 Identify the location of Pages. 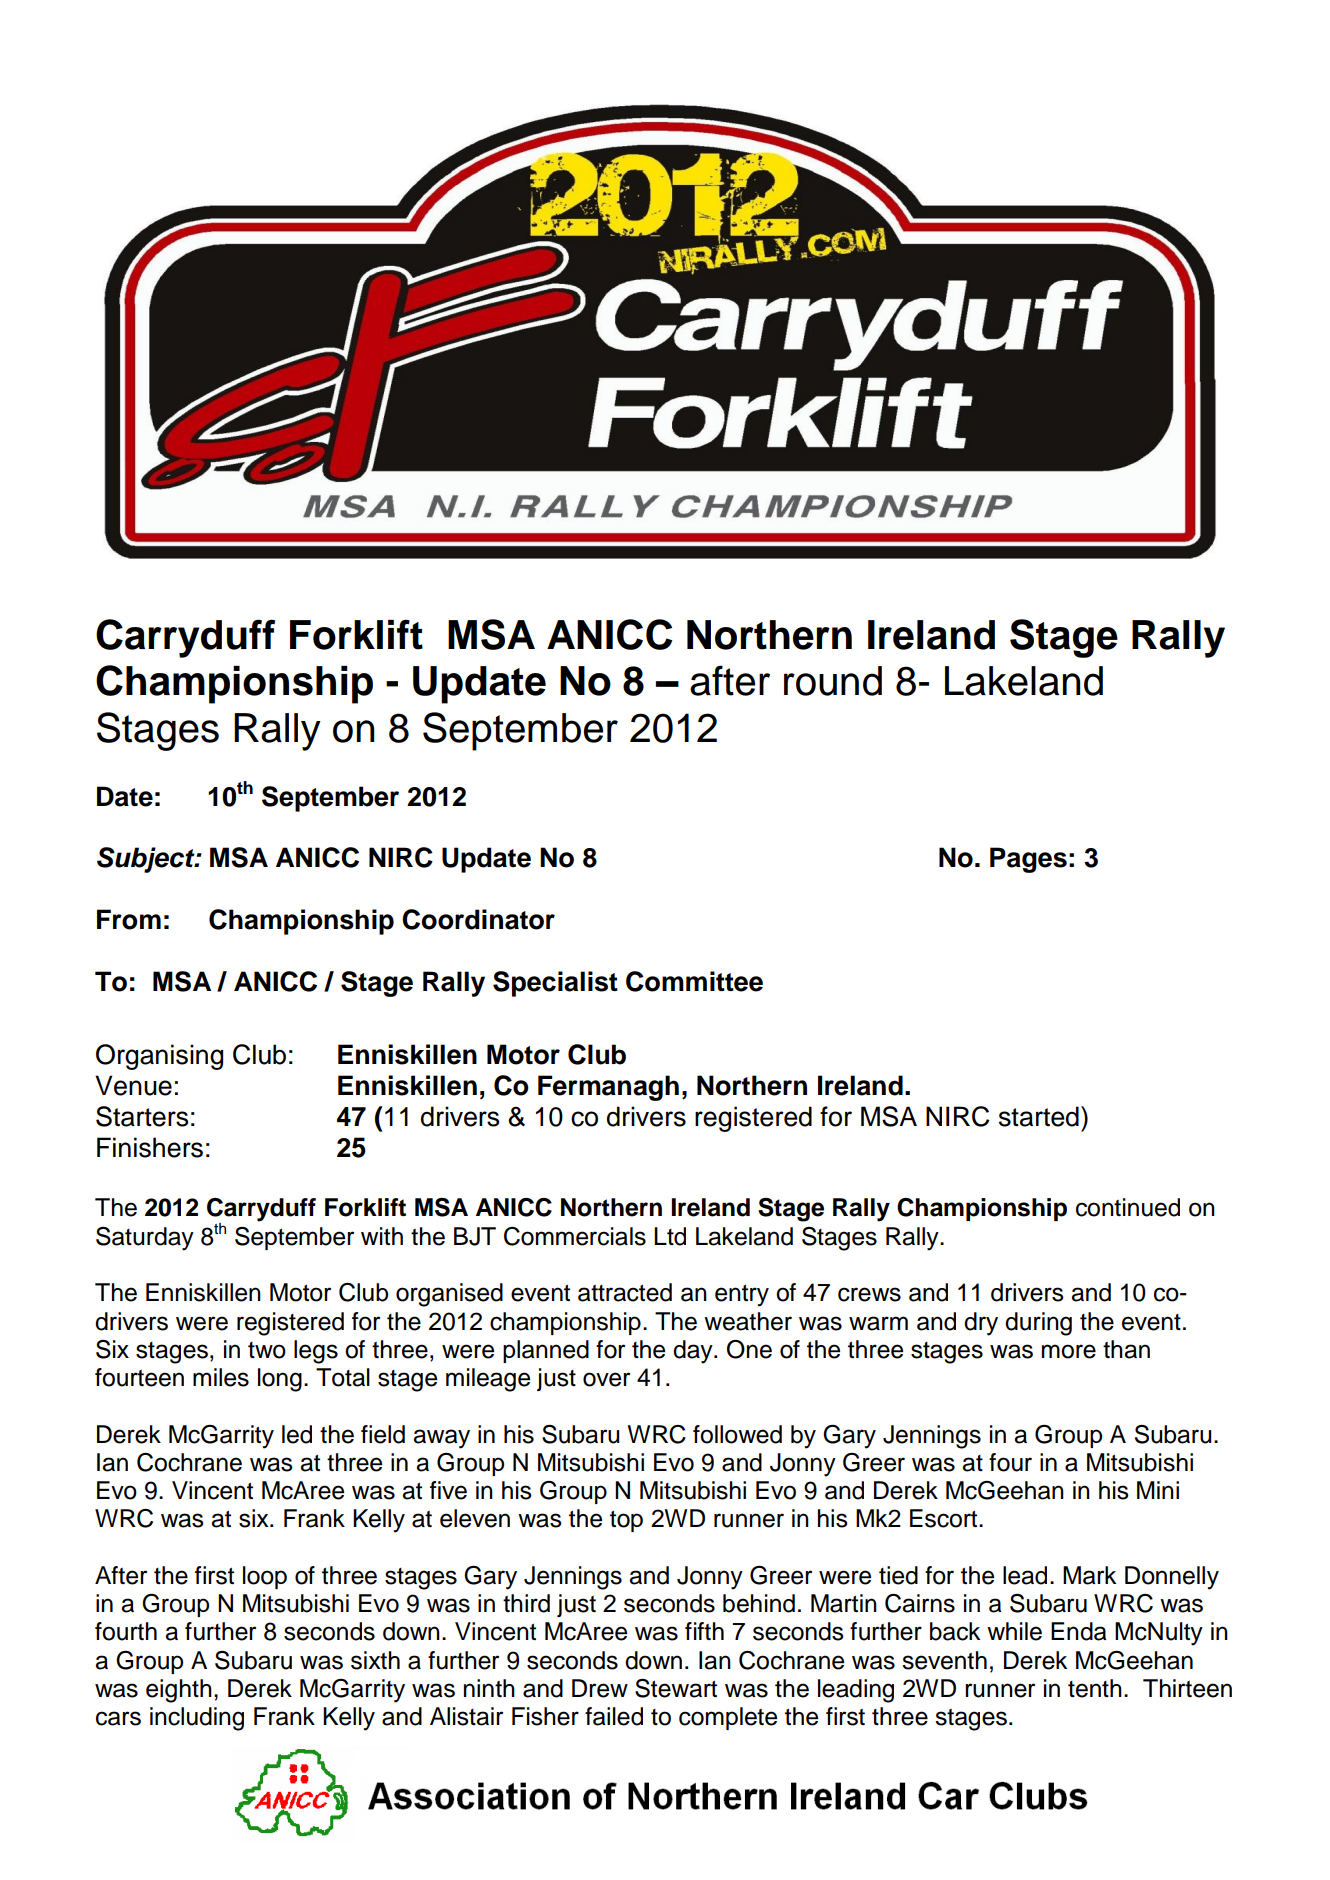
(1028, 860).
